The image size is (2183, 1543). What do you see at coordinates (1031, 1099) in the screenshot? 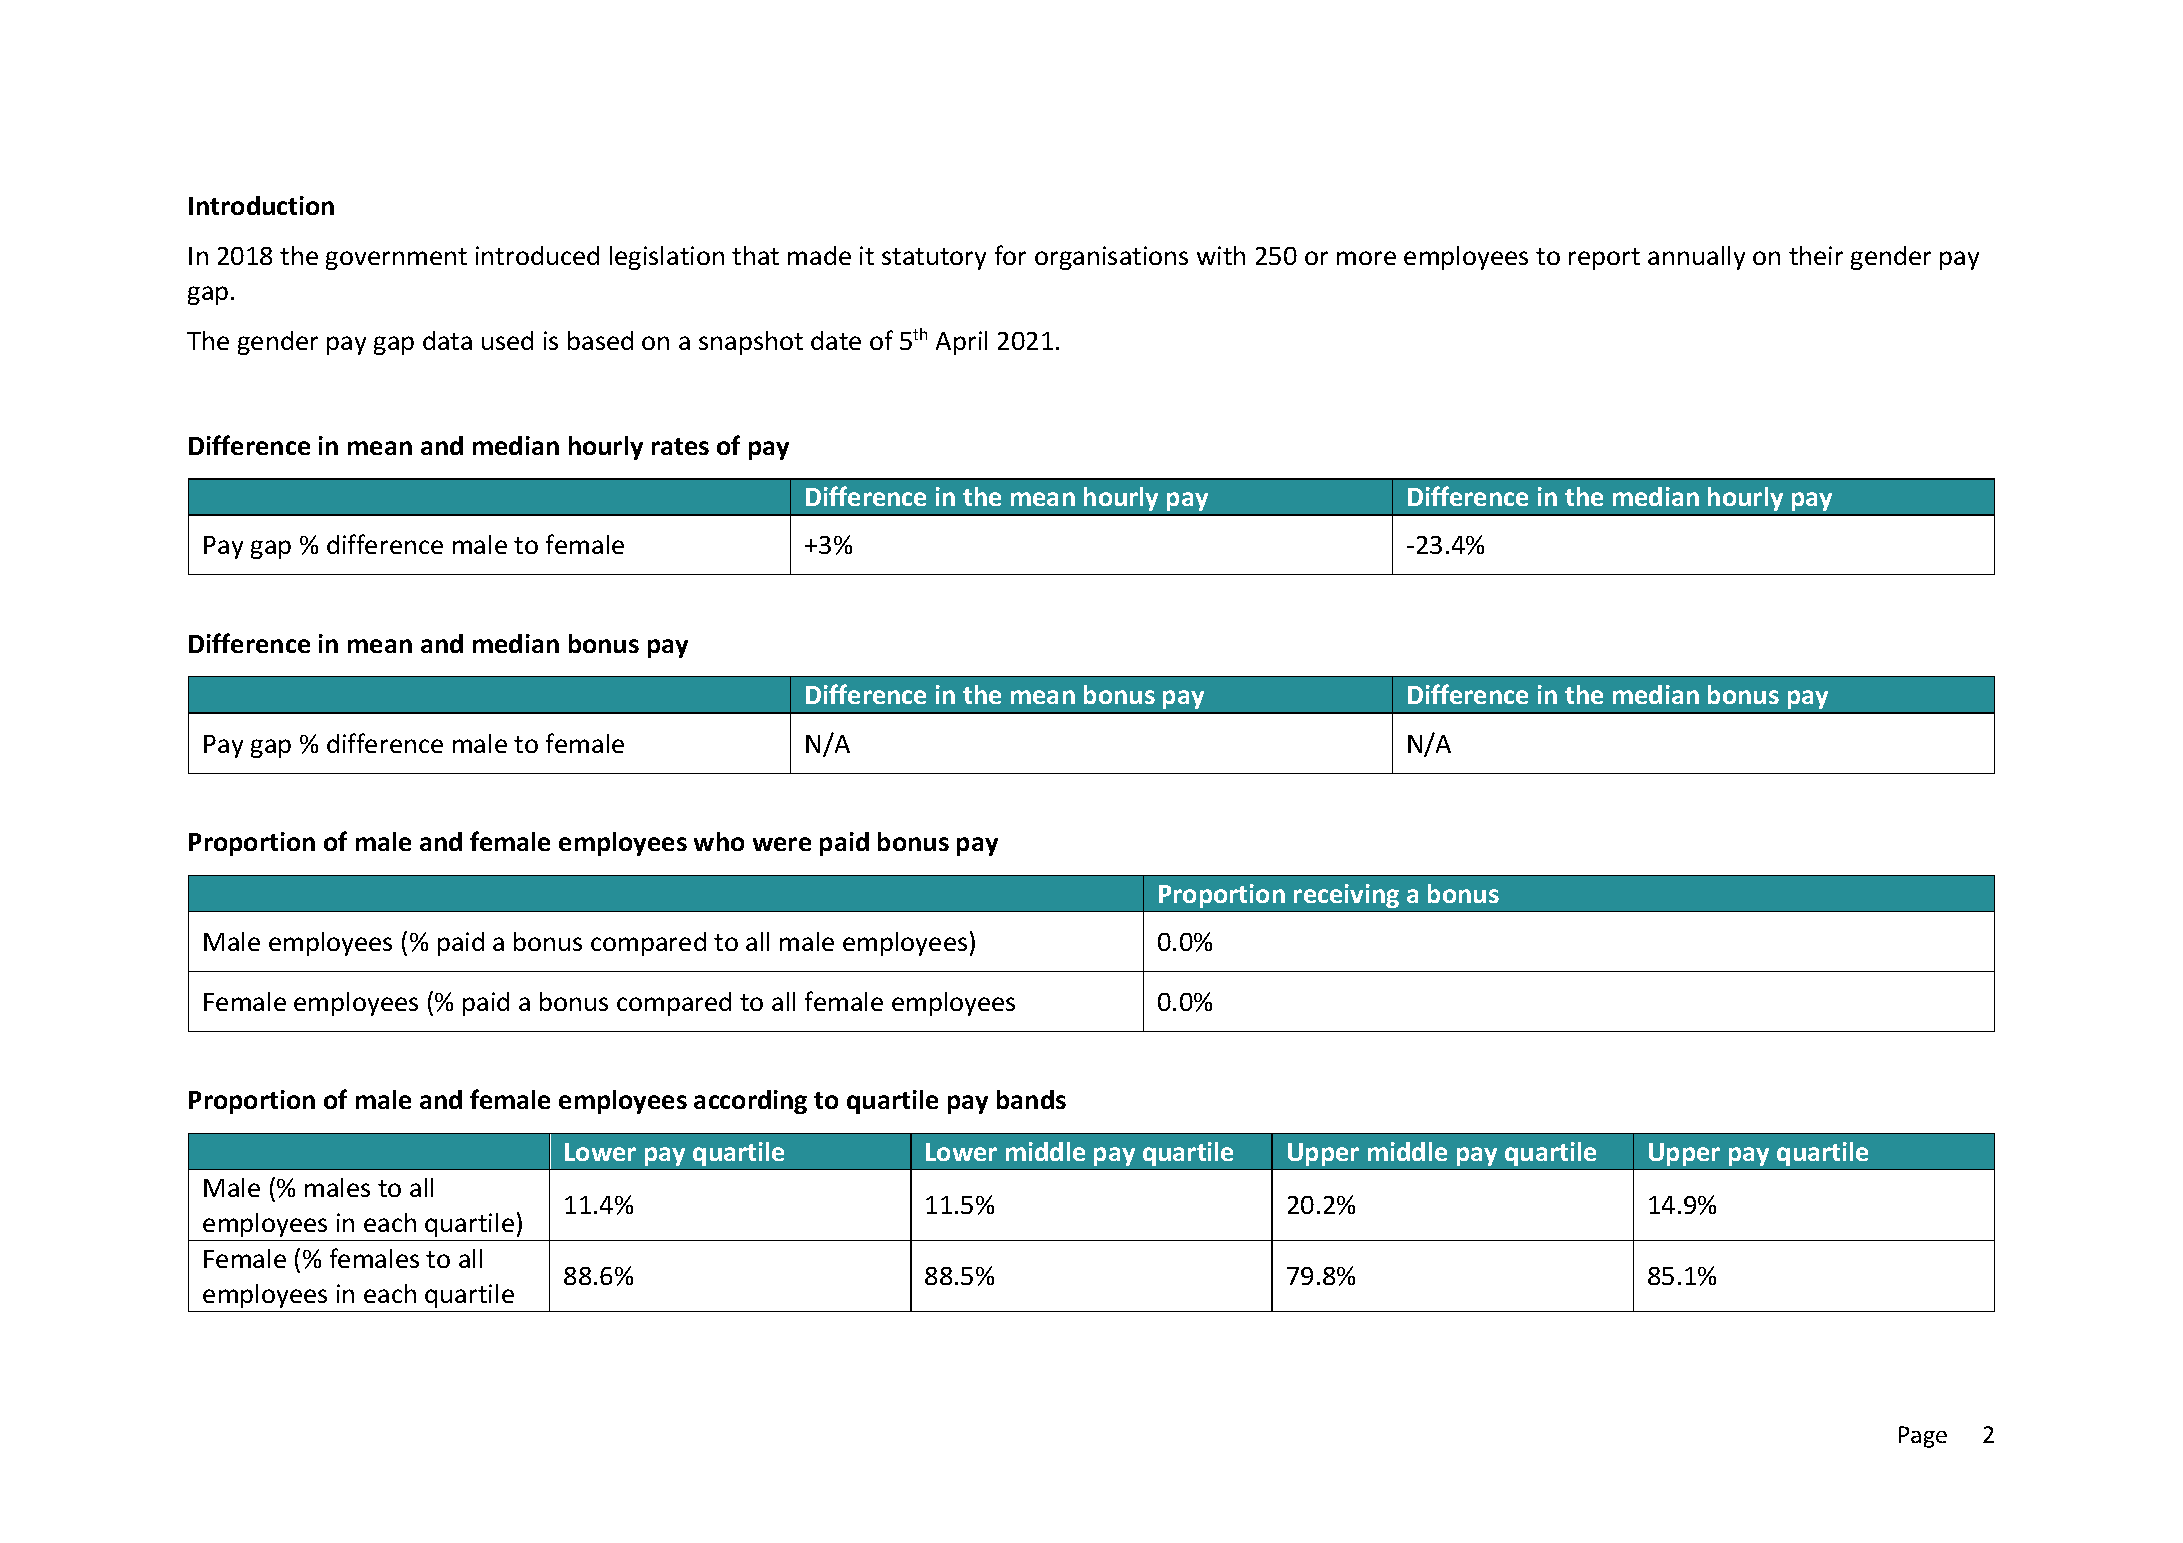
I see `bands` at bounding box center [1031, 1099].
